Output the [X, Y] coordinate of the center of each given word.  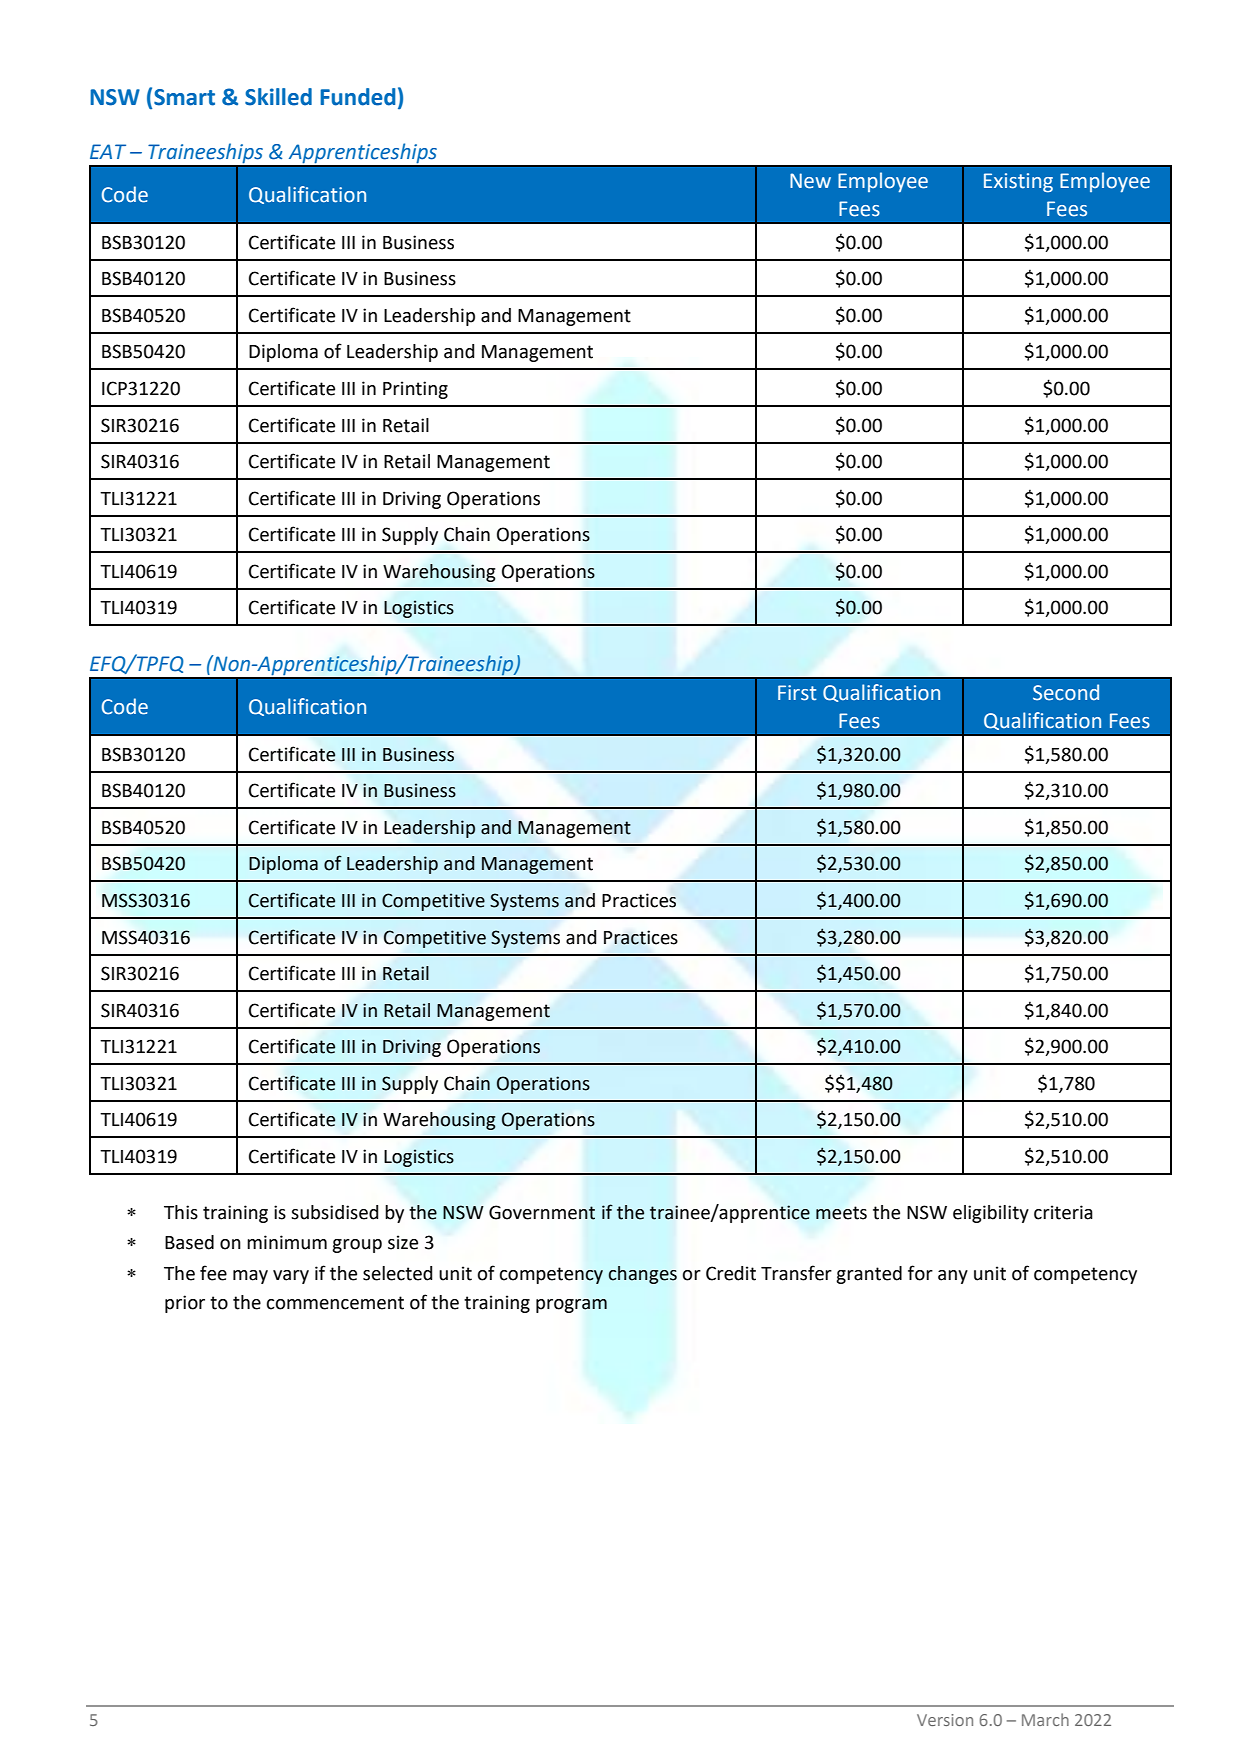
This [181, 1212]
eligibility [991, 1214]
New [810, 181]
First [797, 693]
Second [1066, 692]
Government [542, 1212]
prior [185, 1304]
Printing [415, 390]
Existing [1018, 183]
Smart [184, 97]
